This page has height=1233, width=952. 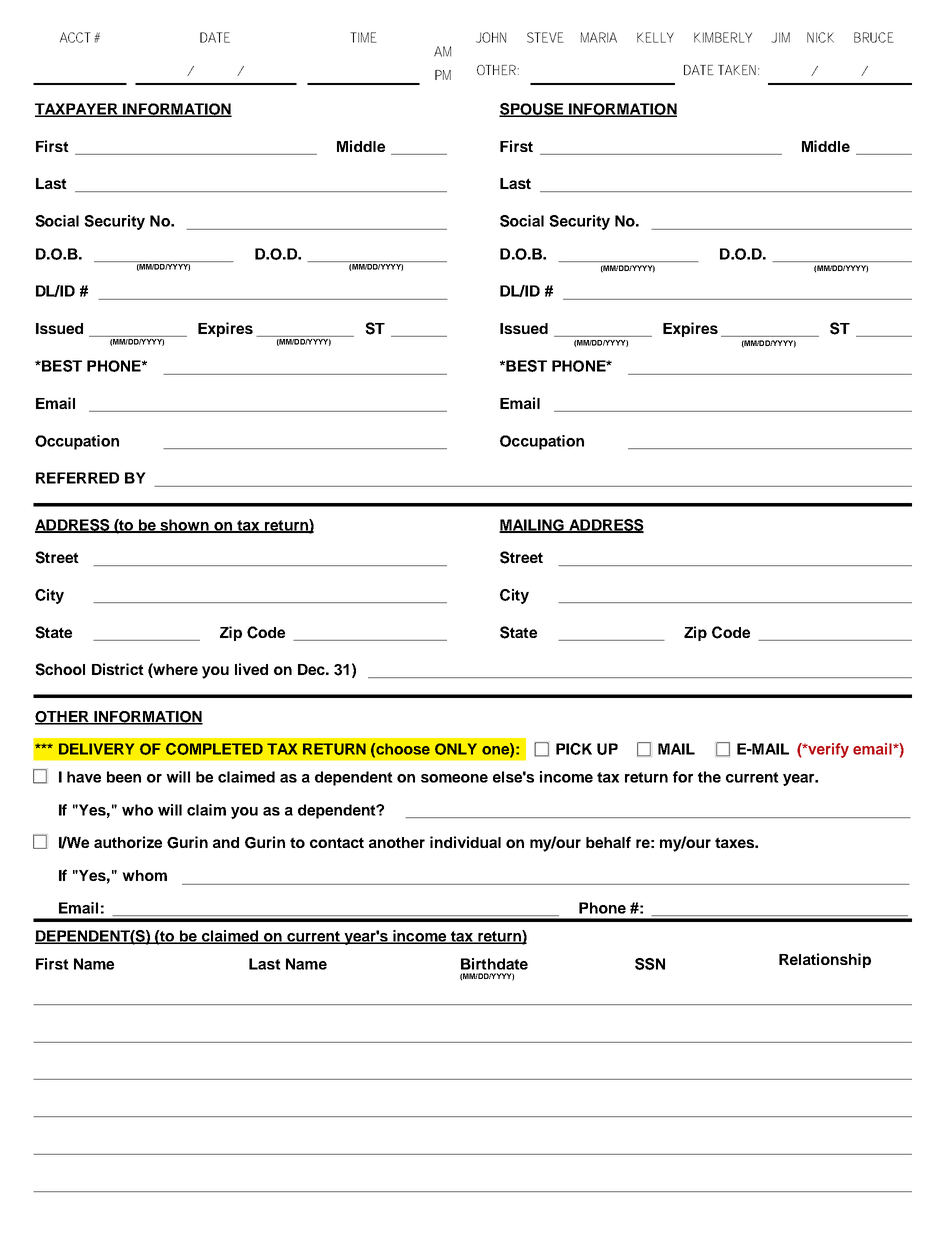 What do you see at coordinates (456, 749) in the page?
I see `ONLY` at bounding box center [456, 749].
